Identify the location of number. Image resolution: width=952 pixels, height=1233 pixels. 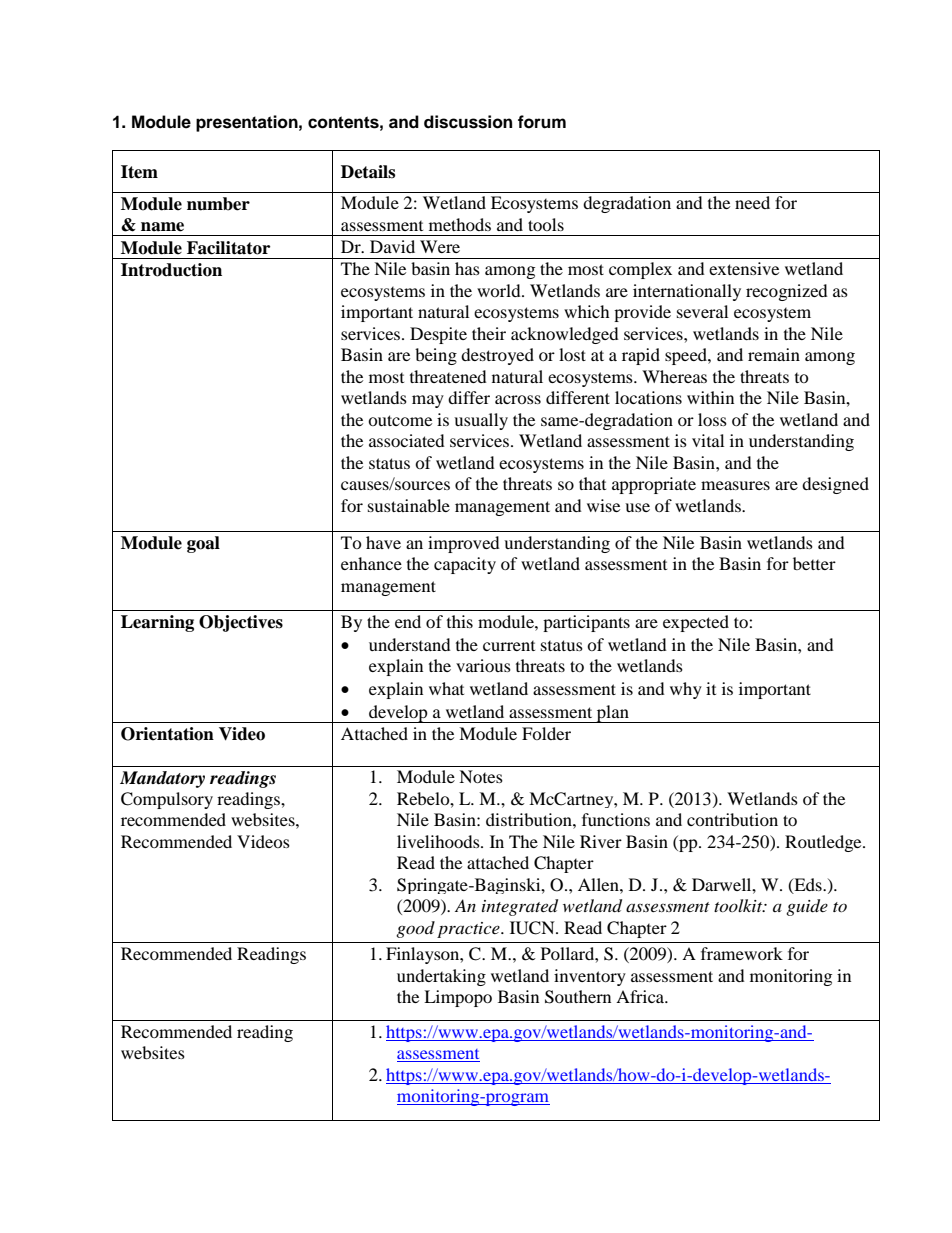
(218, 204).
